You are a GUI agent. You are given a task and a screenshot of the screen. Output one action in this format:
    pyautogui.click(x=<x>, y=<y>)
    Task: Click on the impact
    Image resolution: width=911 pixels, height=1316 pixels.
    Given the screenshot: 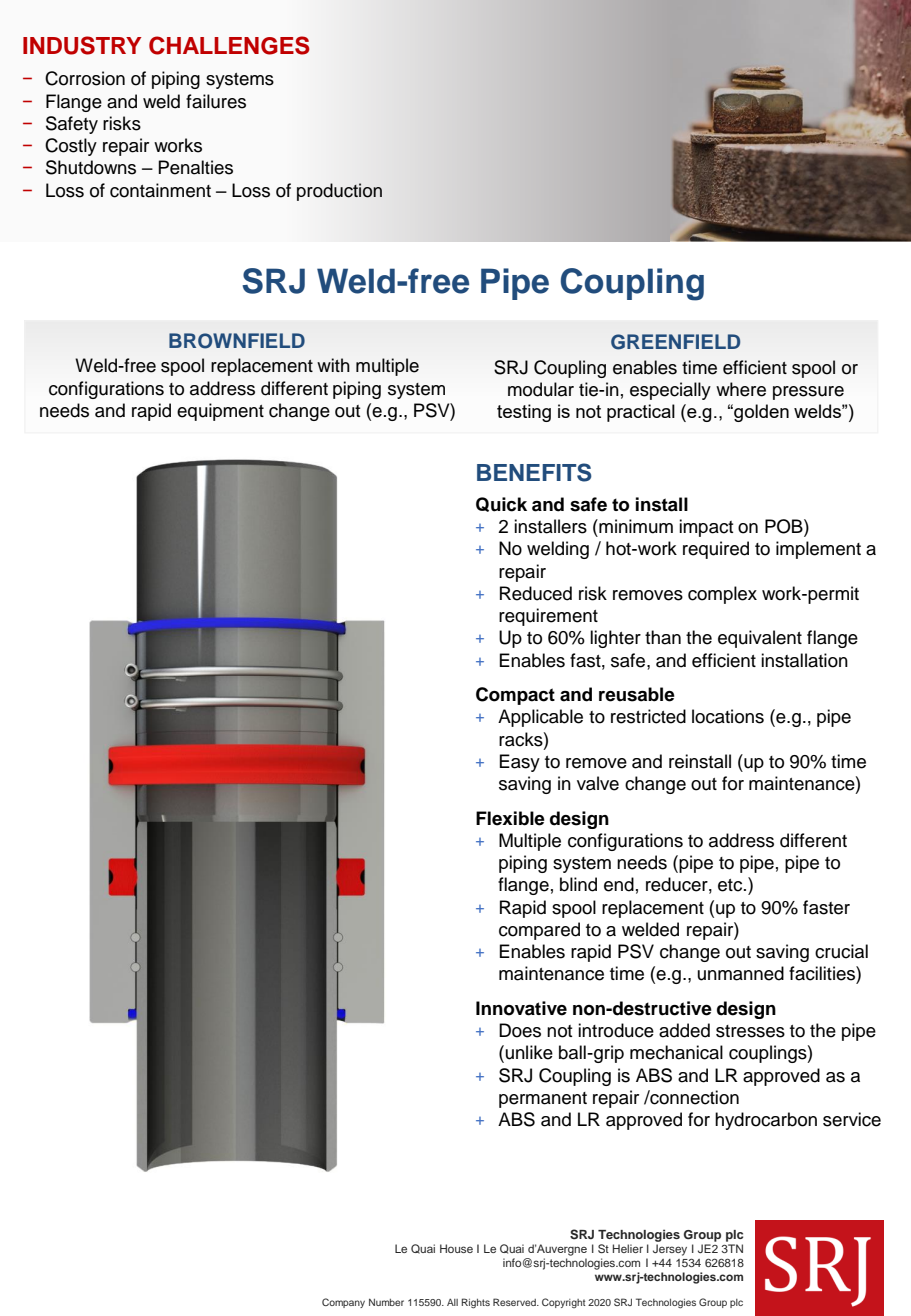 What is the action you would take?
    pyautogui.click(x=706, y=528)
